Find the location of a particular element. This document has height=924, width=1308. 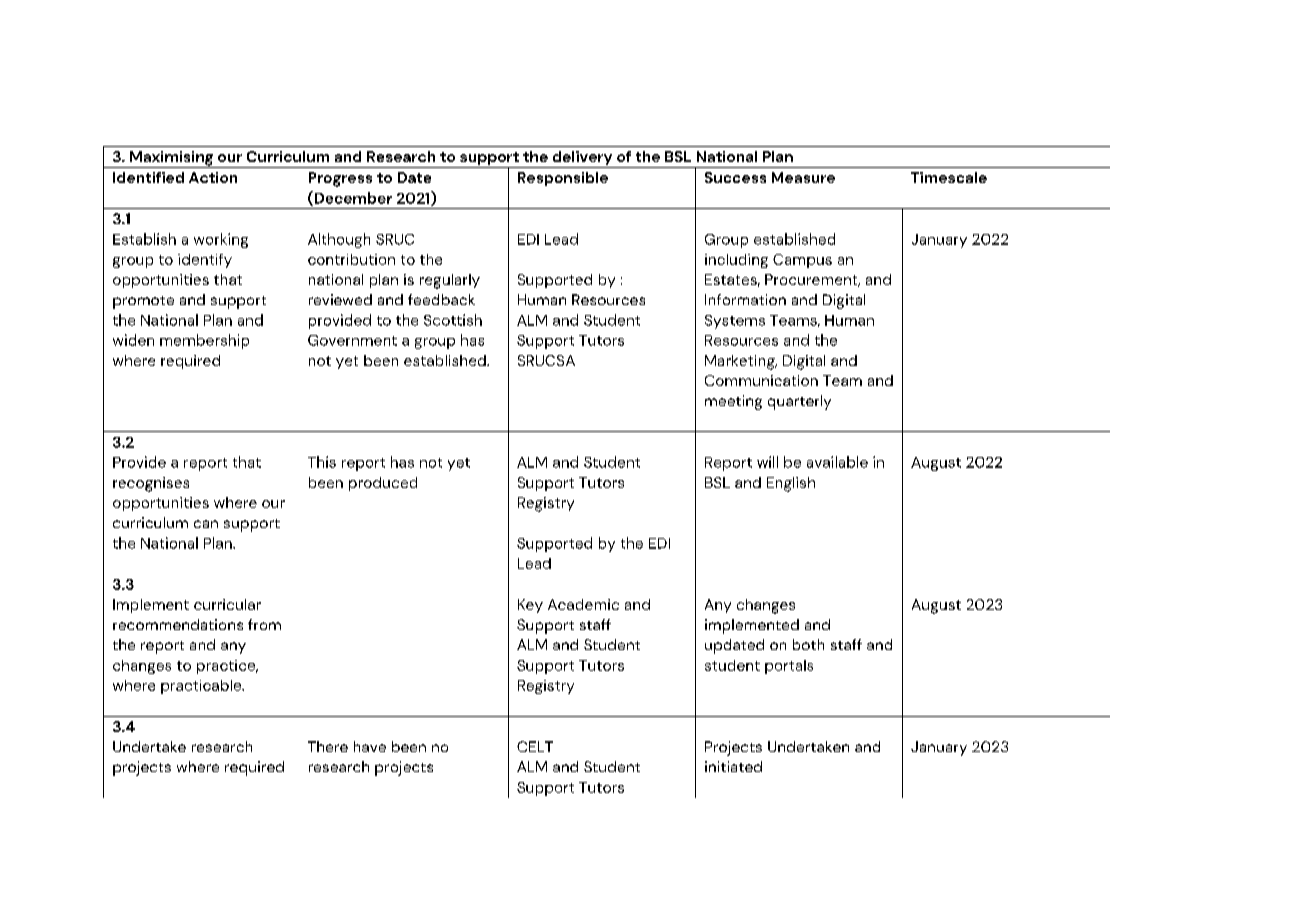

There is located at coordinates (328, 746).
